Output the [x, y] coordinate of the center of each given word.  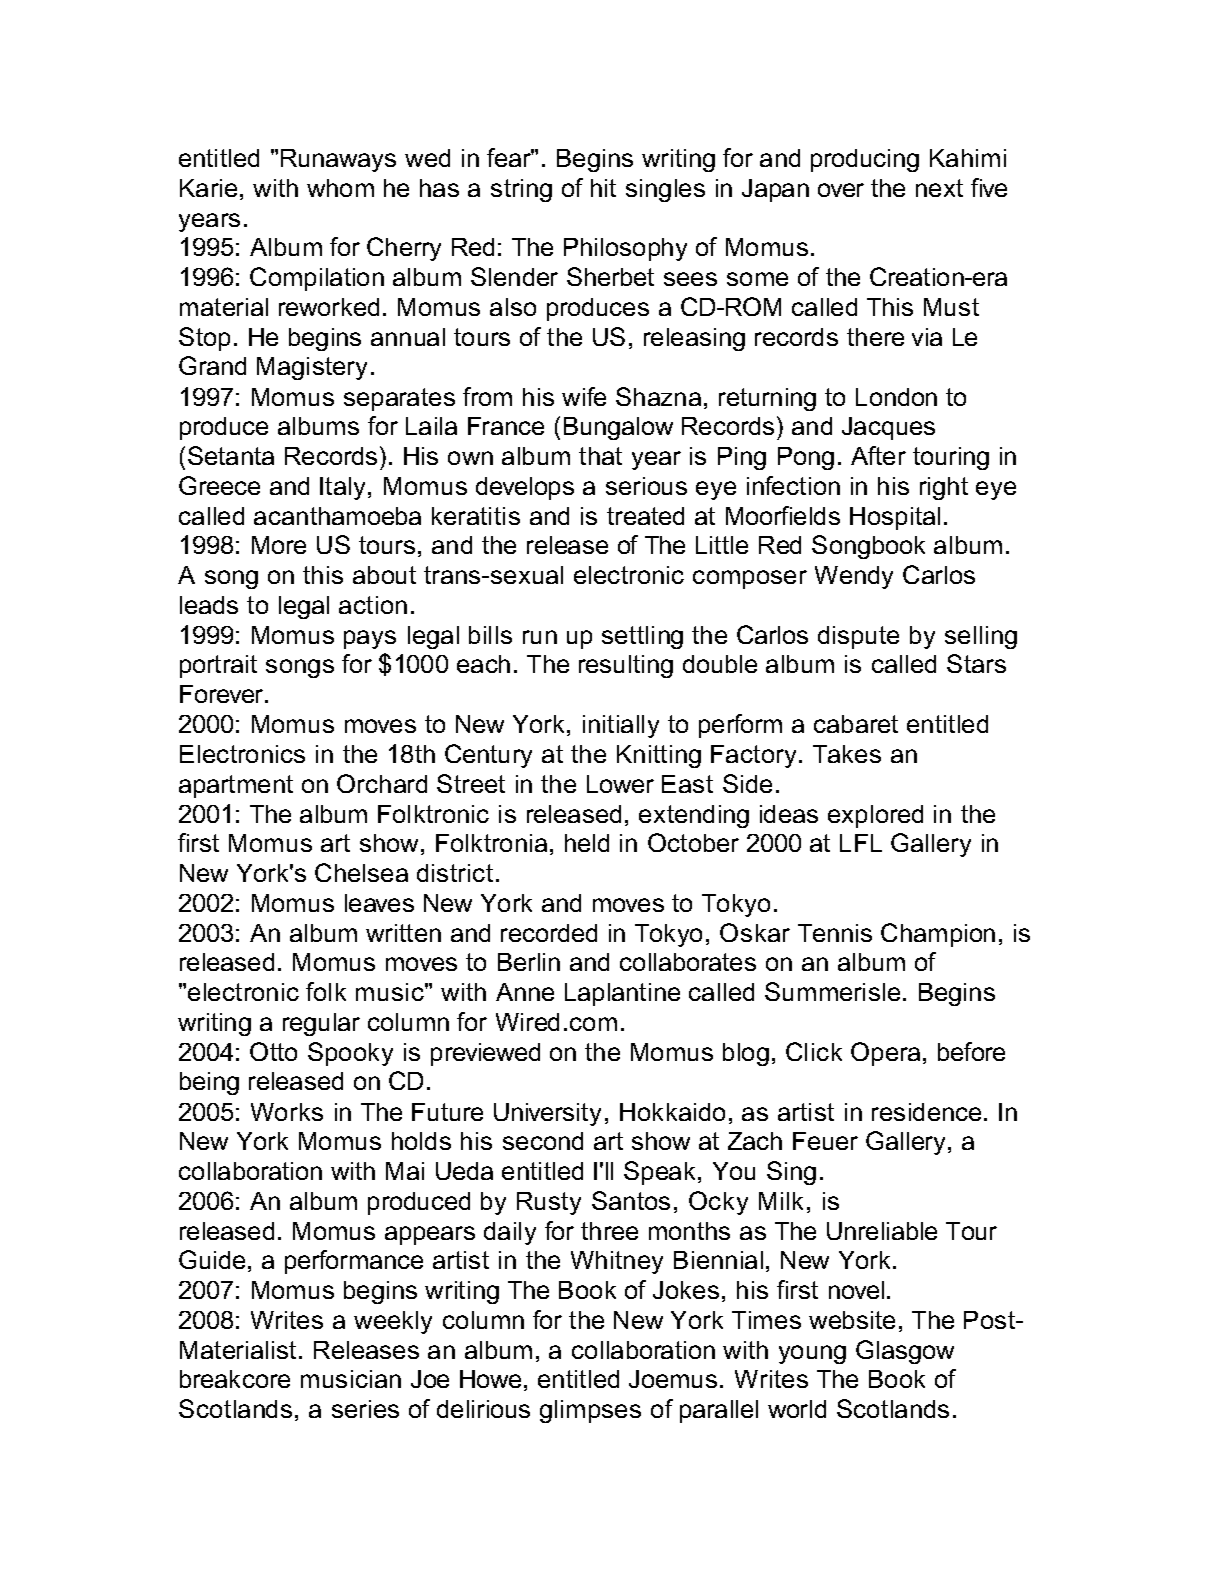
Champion [938, 935]
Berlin [529, 962]
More [279, 545]
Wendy [854, 577]
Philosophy [625, 249]
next [939, 188]
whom [340, 188]
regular [321, 1024]
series [365, 1409]
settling [642, 637]
